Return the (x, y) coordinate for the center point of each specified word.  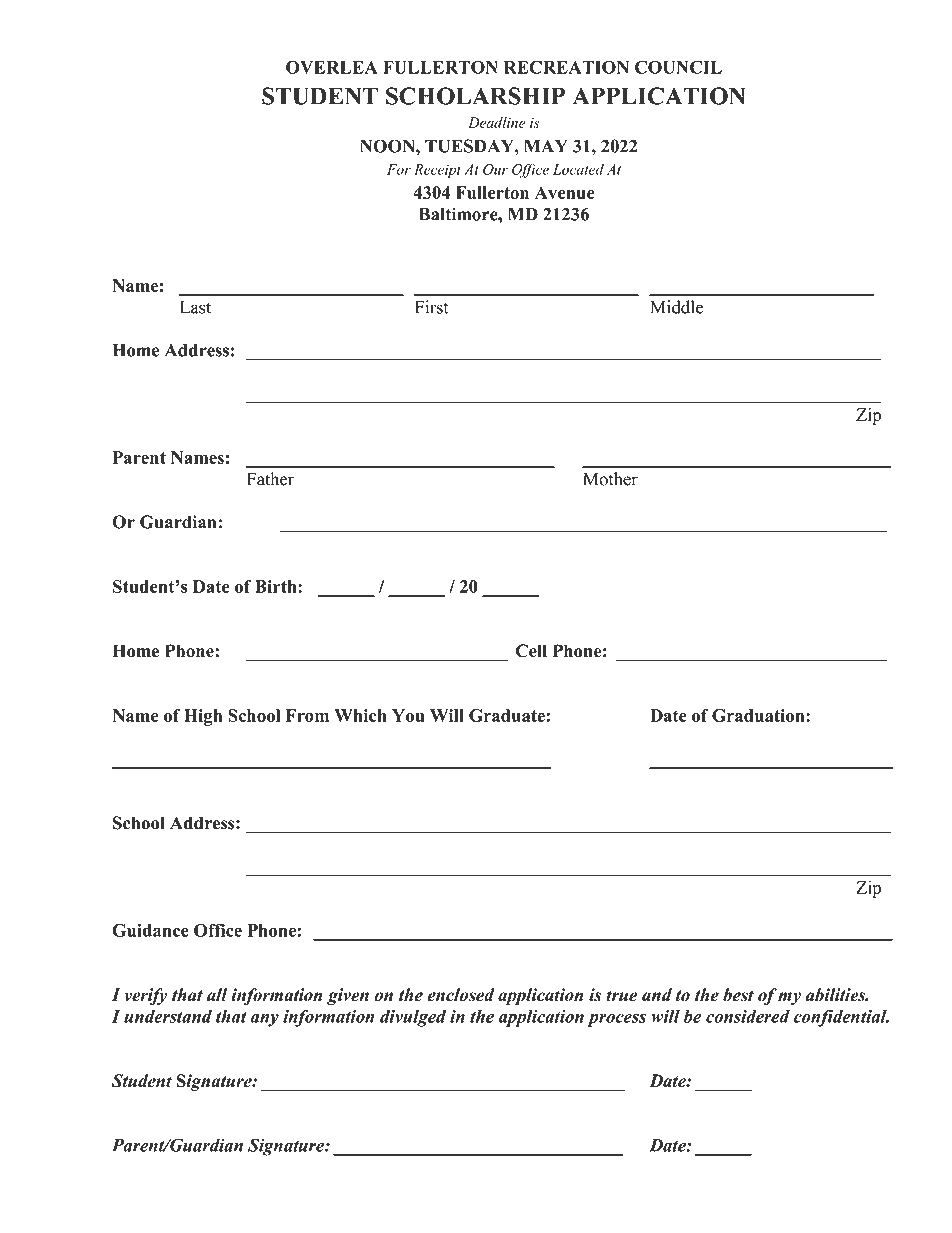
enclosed (461, 995)
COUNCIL (678, 67)
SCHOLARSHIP (475, 96)
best (738, 995)
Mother (610, 479)
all (217, 995)
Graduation (759, 715)
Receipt (437, 171)
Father (270, 479)
